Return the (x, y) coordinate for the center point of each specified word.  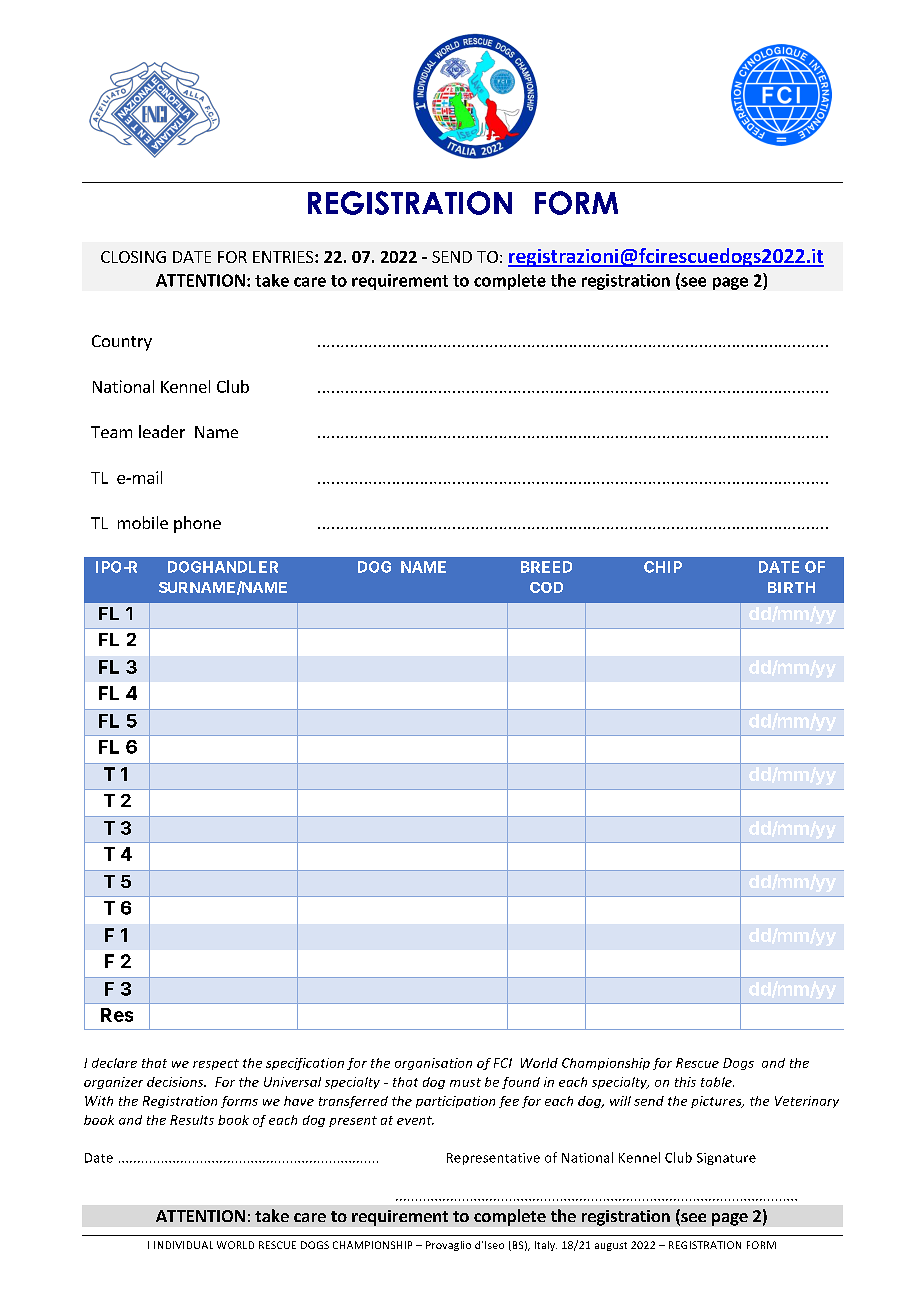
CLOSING (133, 257)
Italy (546, 1246)
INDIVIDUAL (183, 1245)
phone (197, 524)
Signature (726, 1159)
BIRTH (791, 587)
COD (546, 587)
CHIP (663, 567)
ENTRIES (284, 257)
